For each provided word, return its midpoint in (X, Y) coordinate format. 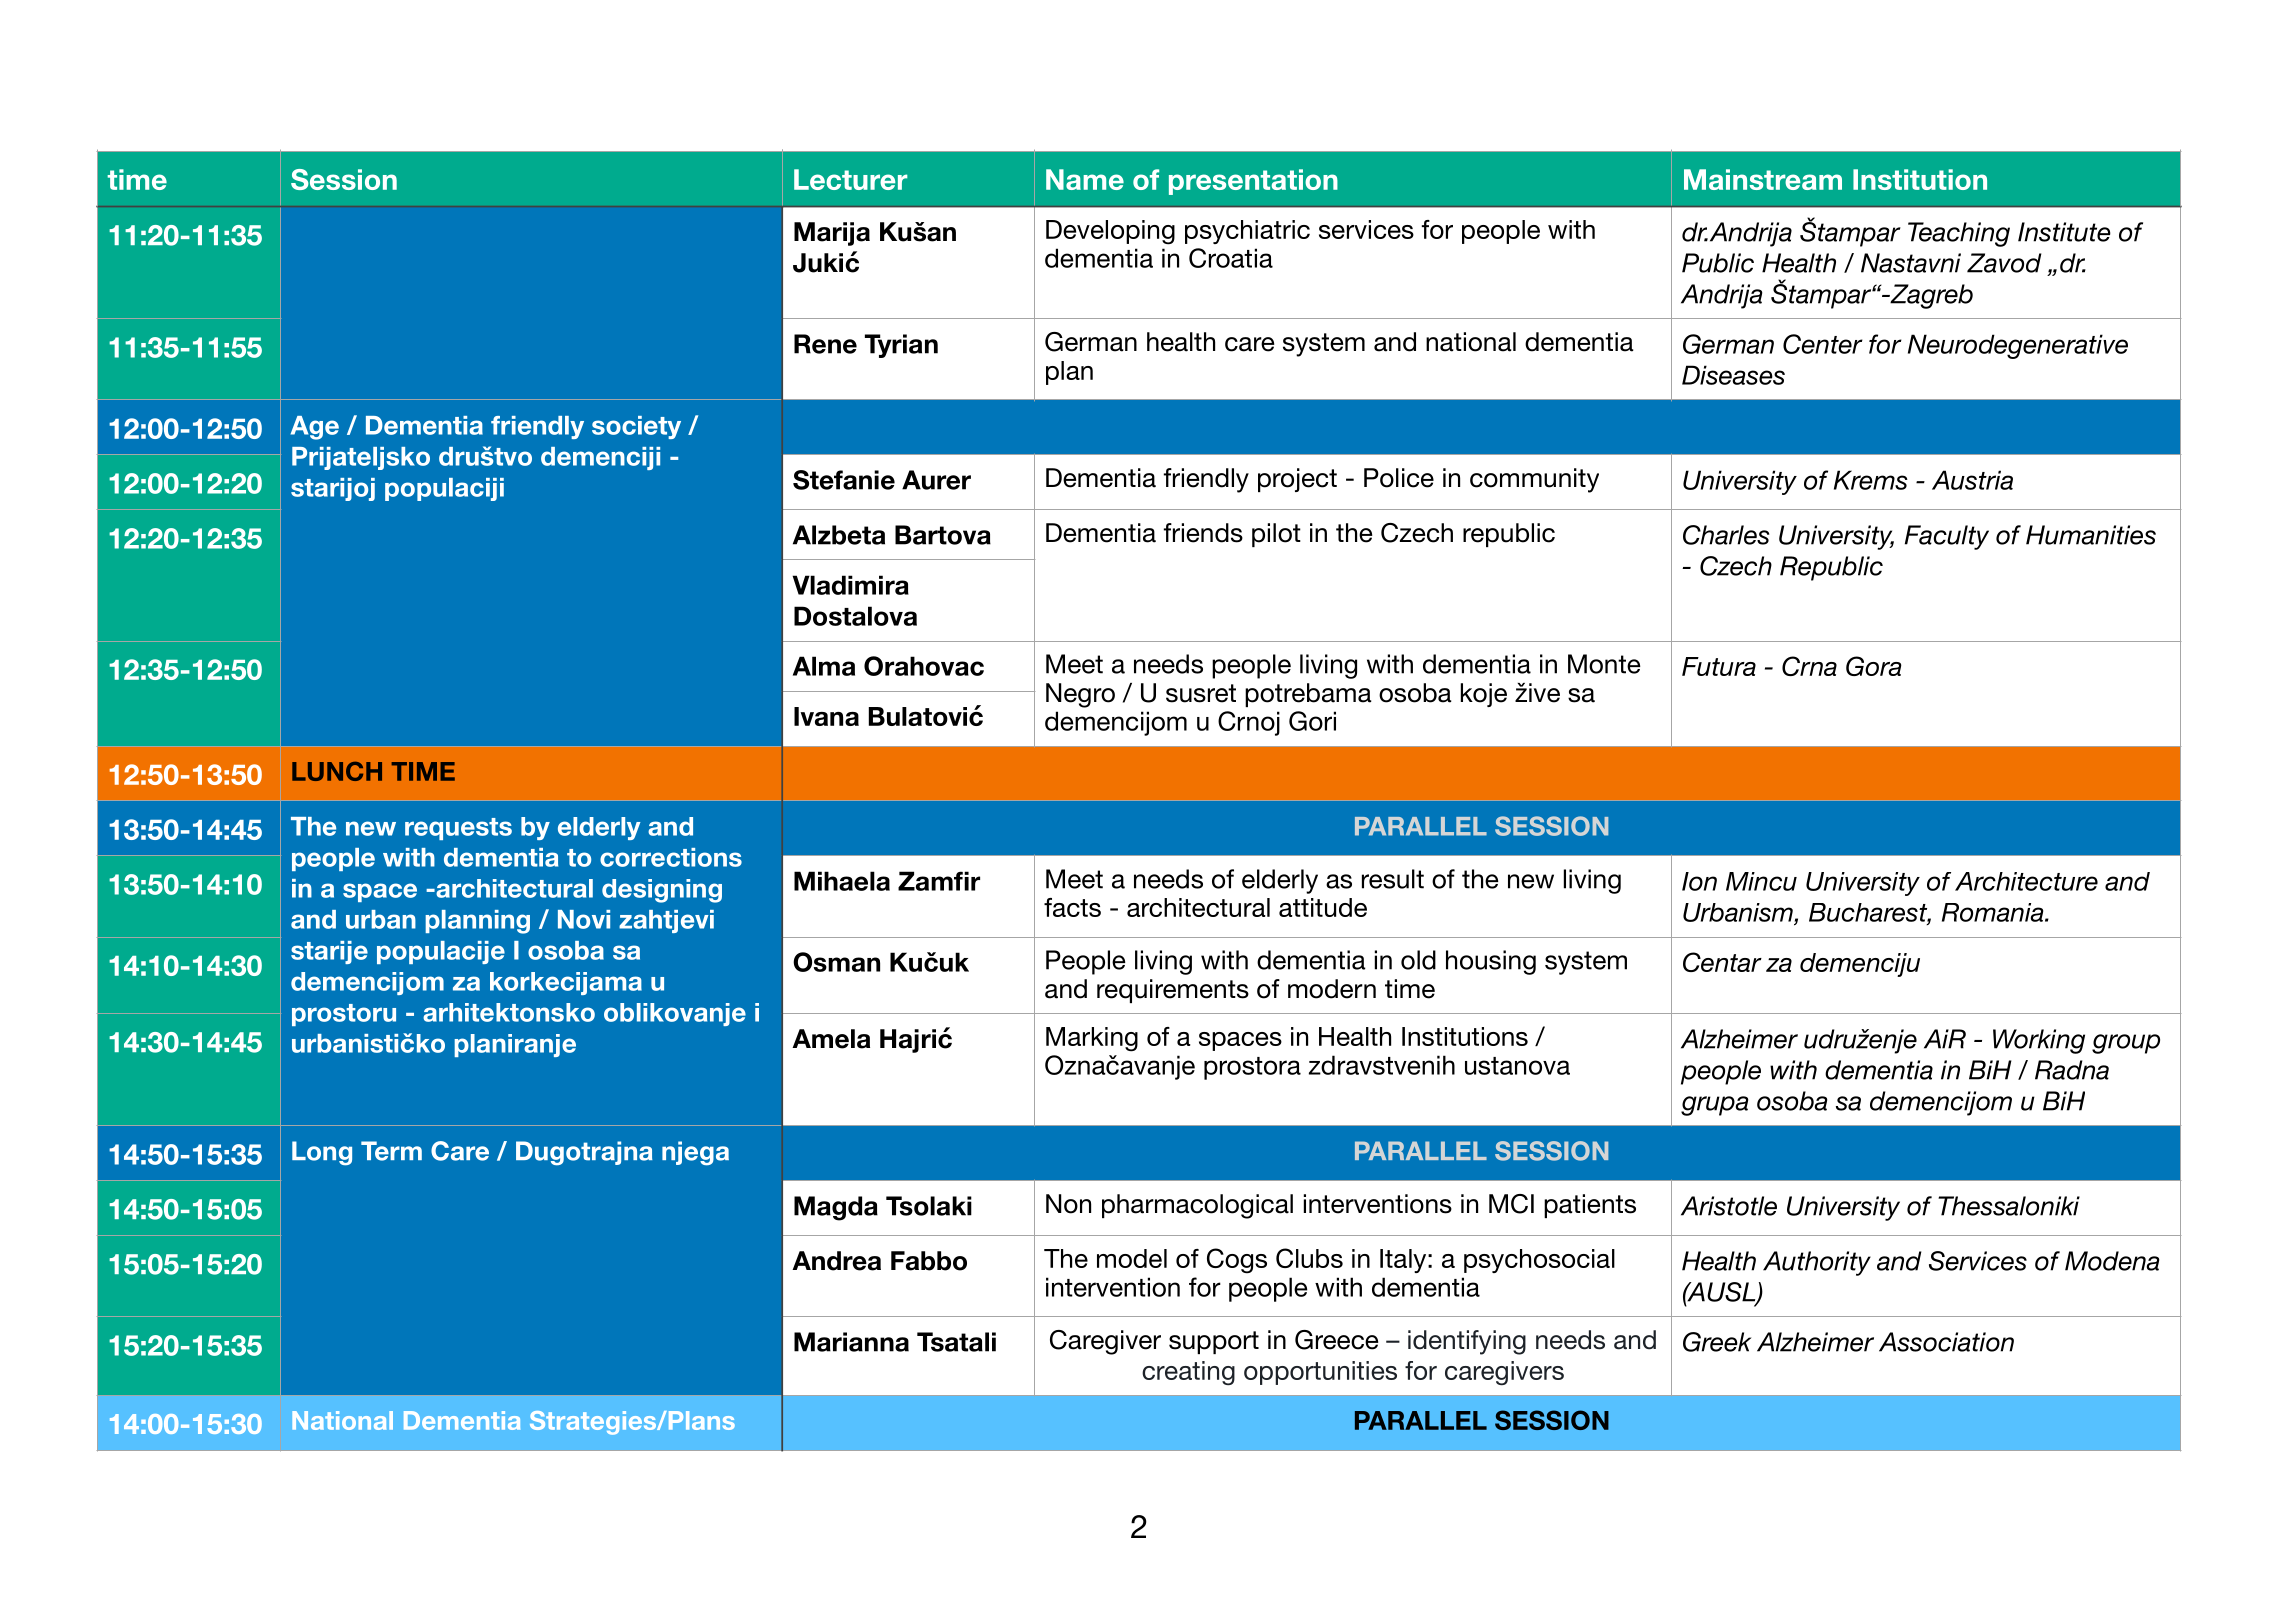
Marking (1092, 1039)
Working (2039, 1041)
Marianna (851, 1342)
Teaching (1959, 234)
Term (391, 1151)
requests (458, 829)
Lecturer (851, 179)
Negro (1080, 695)
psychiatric (1247, 232)
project (1297, 480)
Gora (1874, 666)
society (636, 427)
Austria (1972, 480)
